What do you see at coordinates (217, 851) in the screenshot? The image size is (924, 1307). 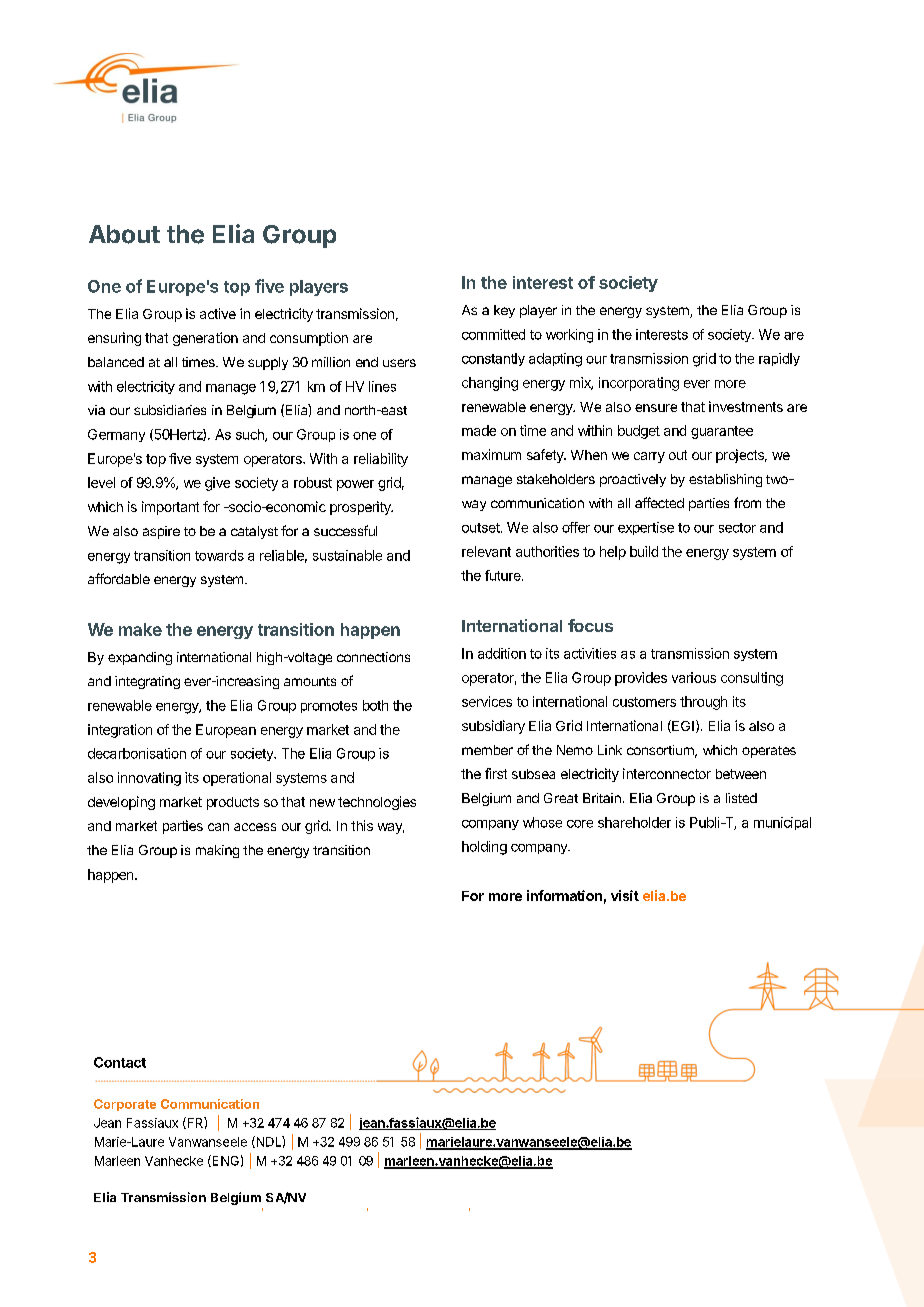 I see `making` at bounding box center [217, 851].
